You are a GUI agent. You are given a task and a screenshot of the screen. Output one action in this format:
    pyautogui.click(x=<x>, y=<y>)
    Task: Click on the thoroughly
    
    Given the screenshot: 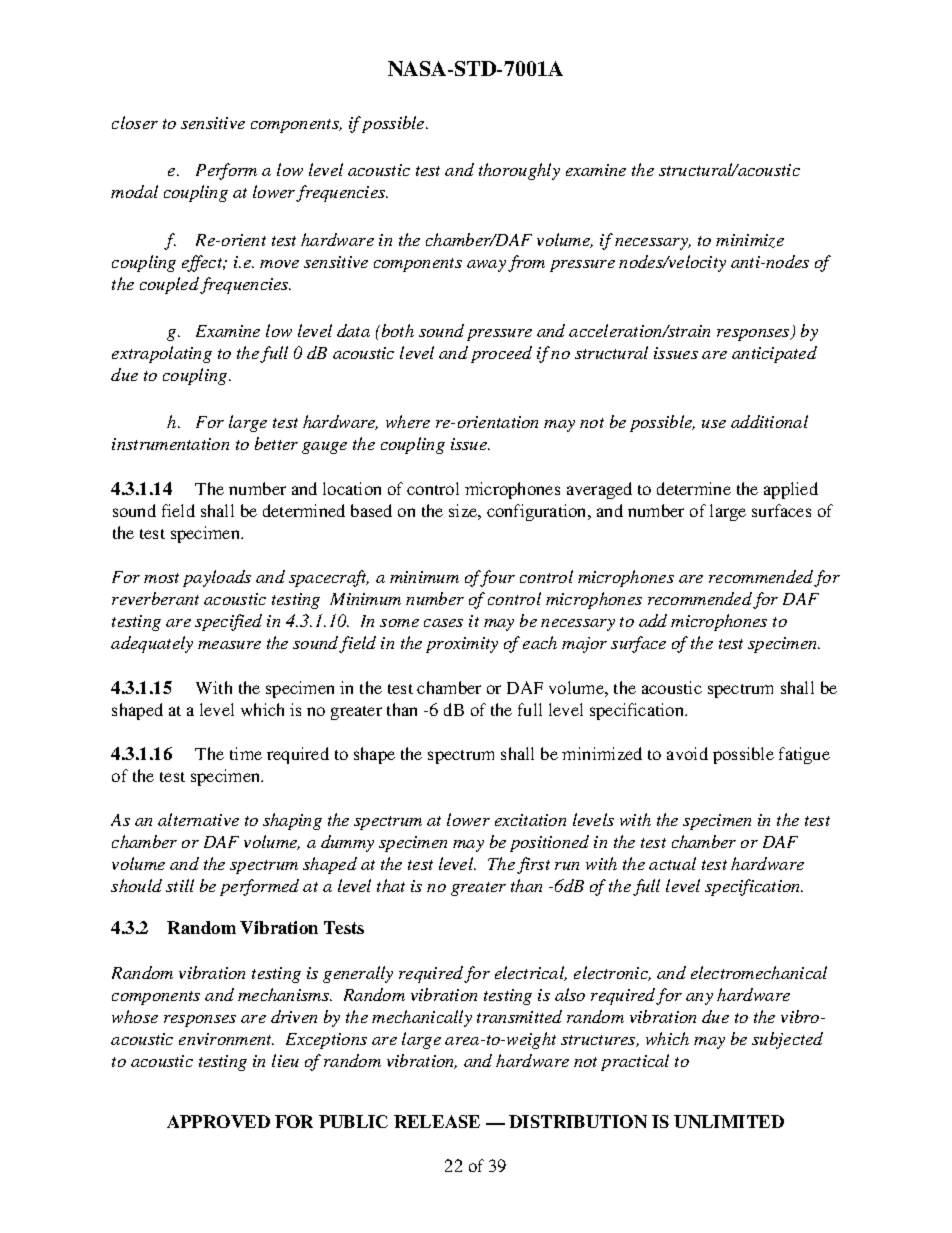 What is the action you would take?
    pyautogui.click(x=519, y=171)
